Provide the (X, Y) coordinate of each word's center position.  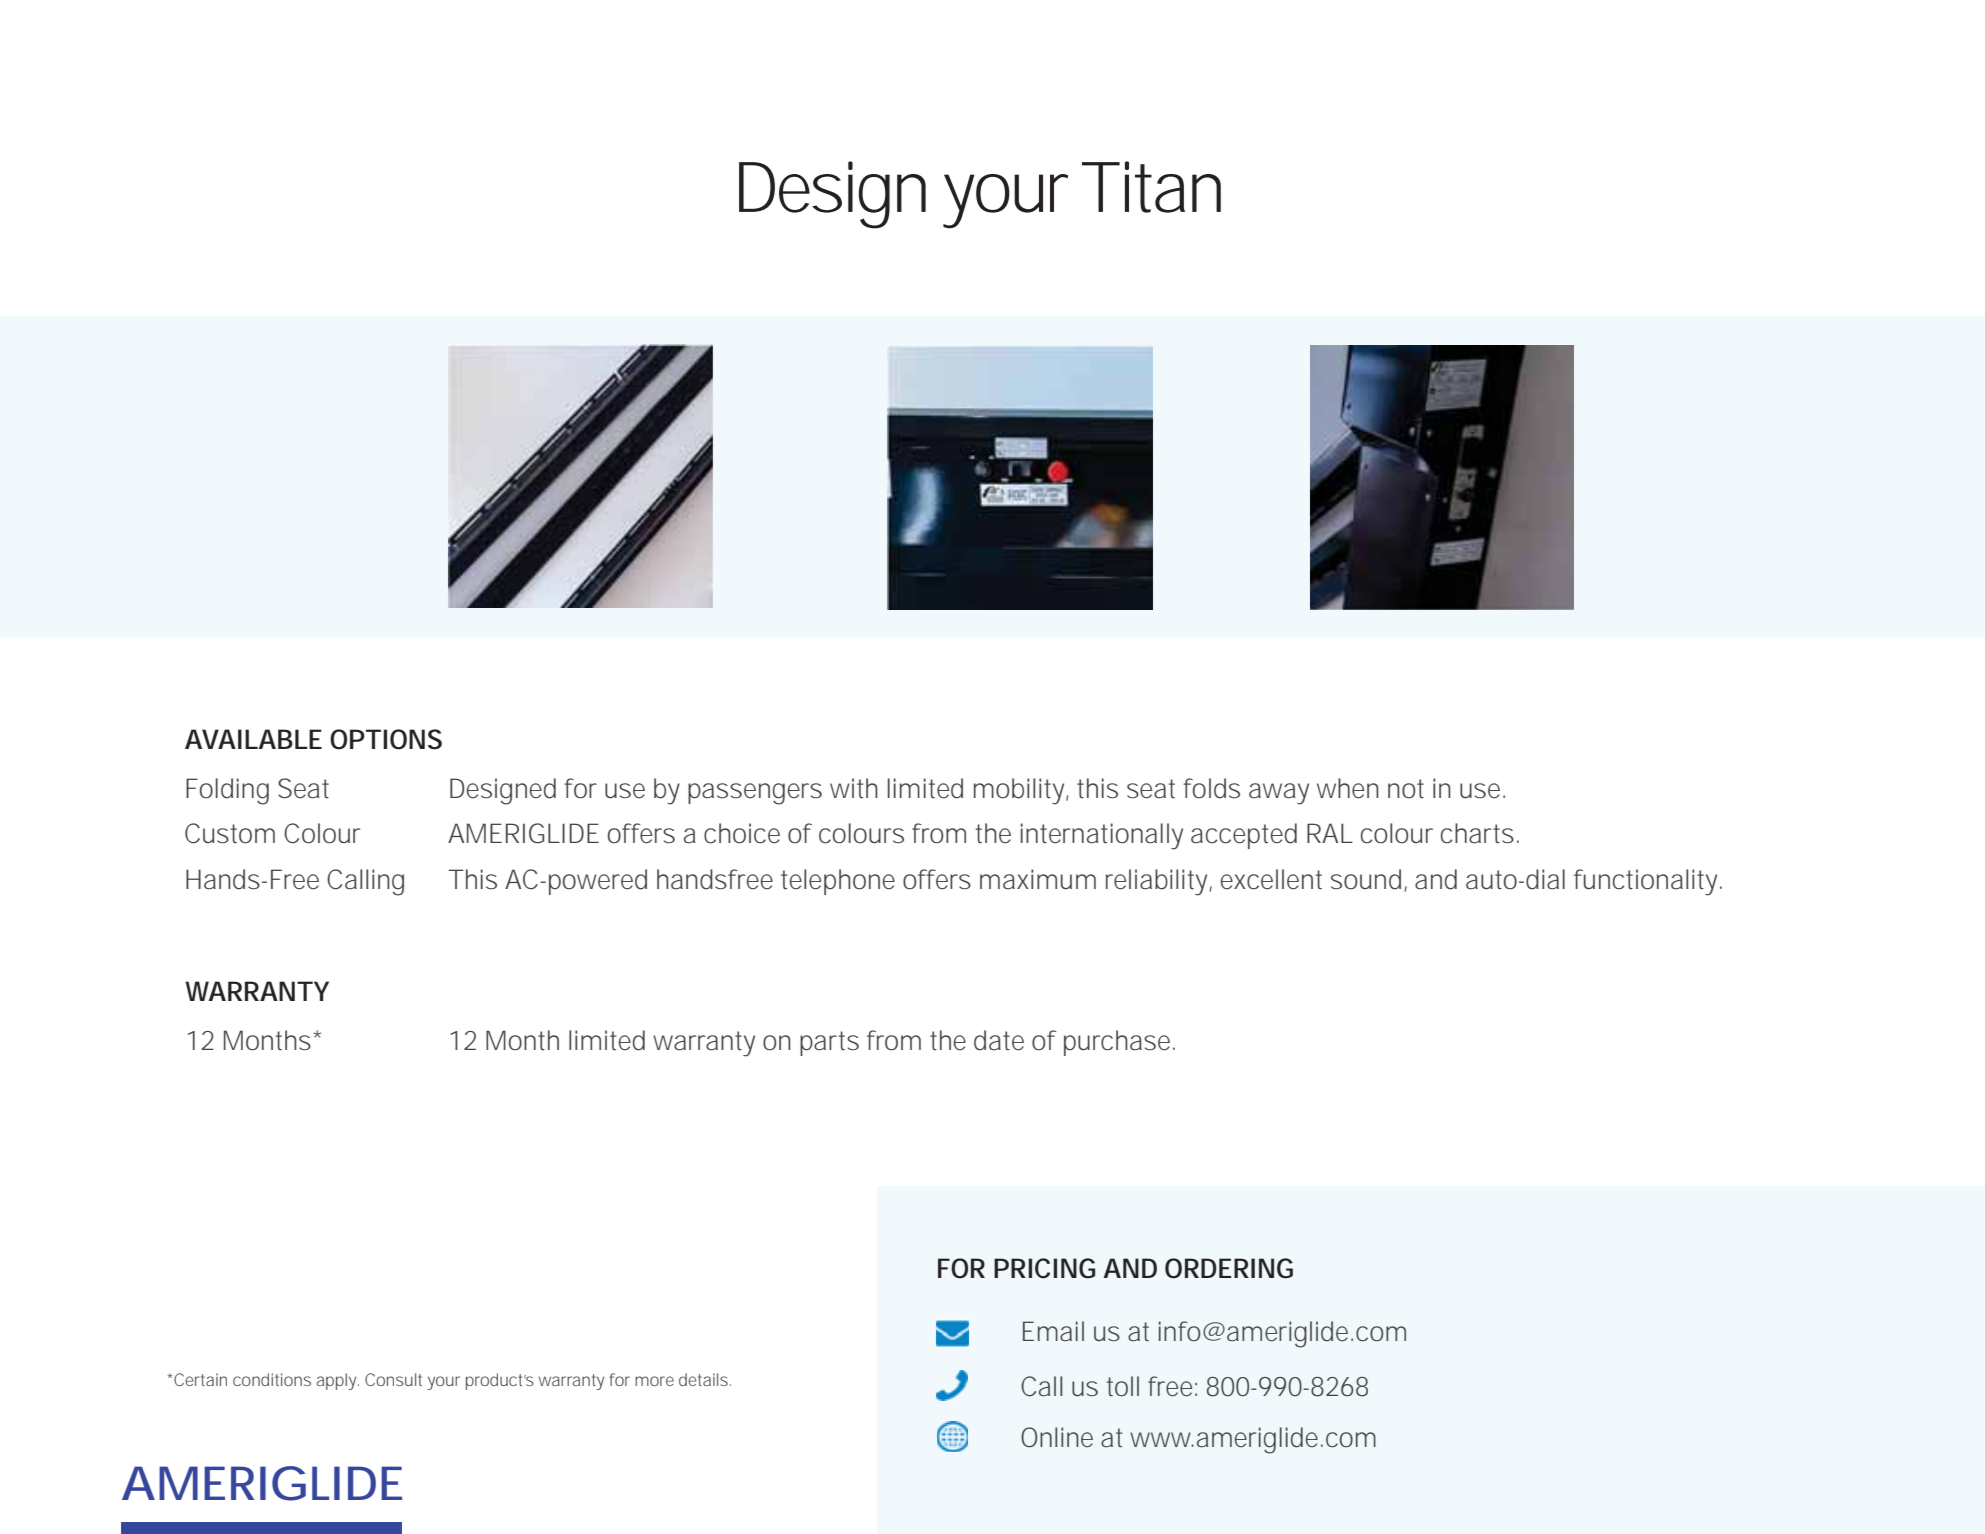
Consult (393, 1379)
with (854, 788)
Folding (227, 791)
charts (1477, 833)
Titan (1151, 187)
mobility (1020, 791)
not (1406, 789)
